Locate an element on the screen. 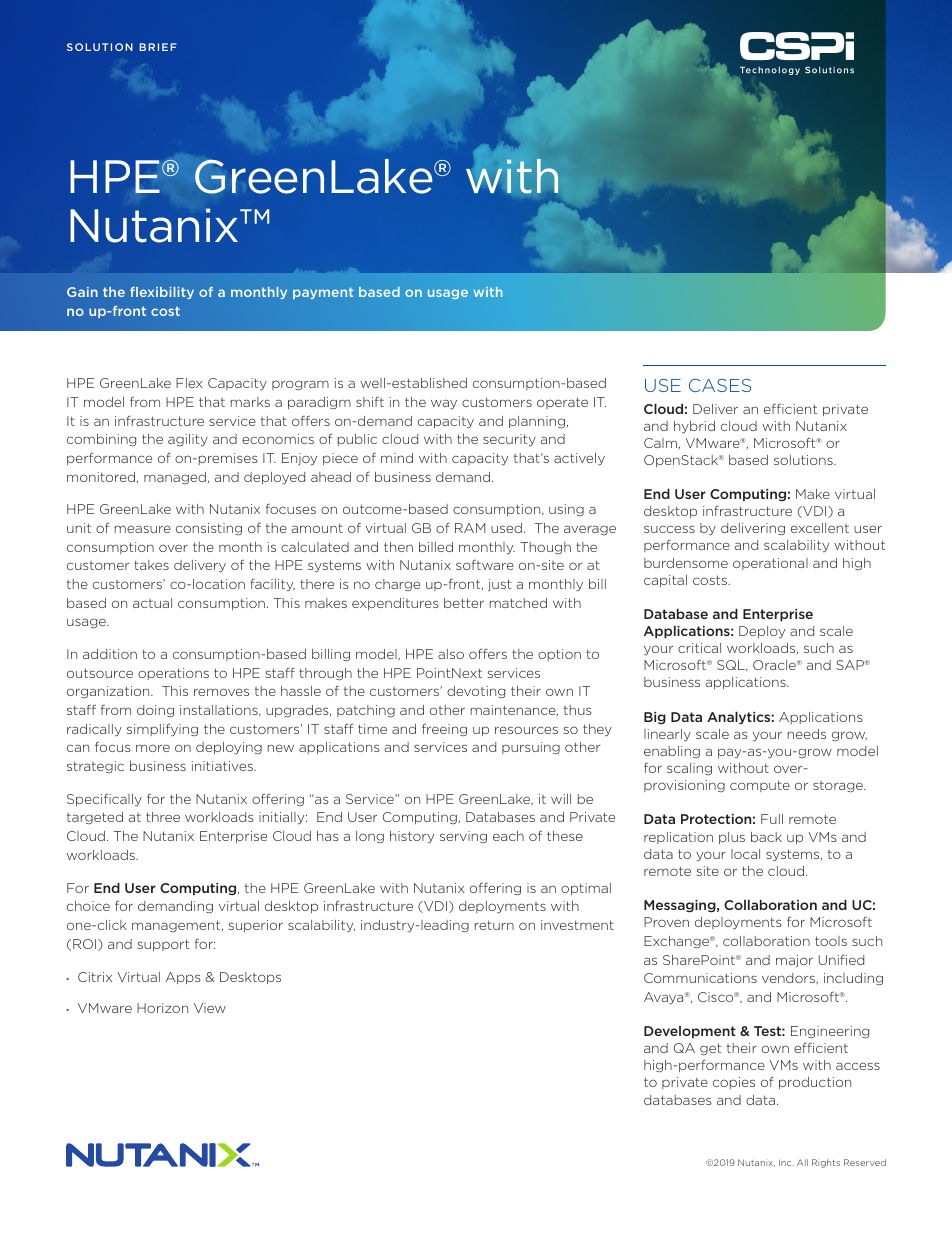 This screenshot has width=952, height=1233. operations is located at coordinates (173, 674).
